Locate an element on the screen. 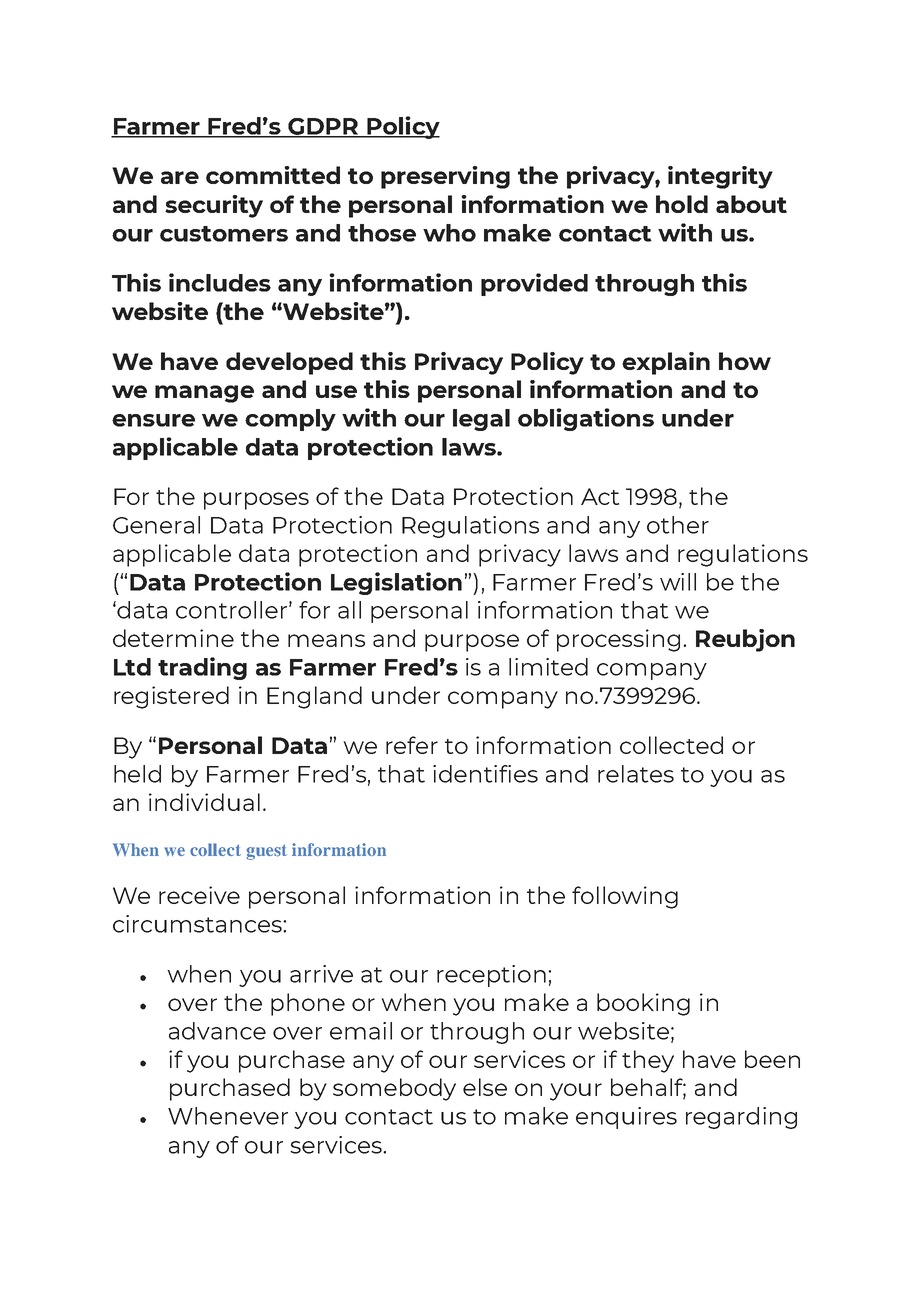 This screenshot has width=924, height=1307. advance is located at coordinates (217, 1031).
